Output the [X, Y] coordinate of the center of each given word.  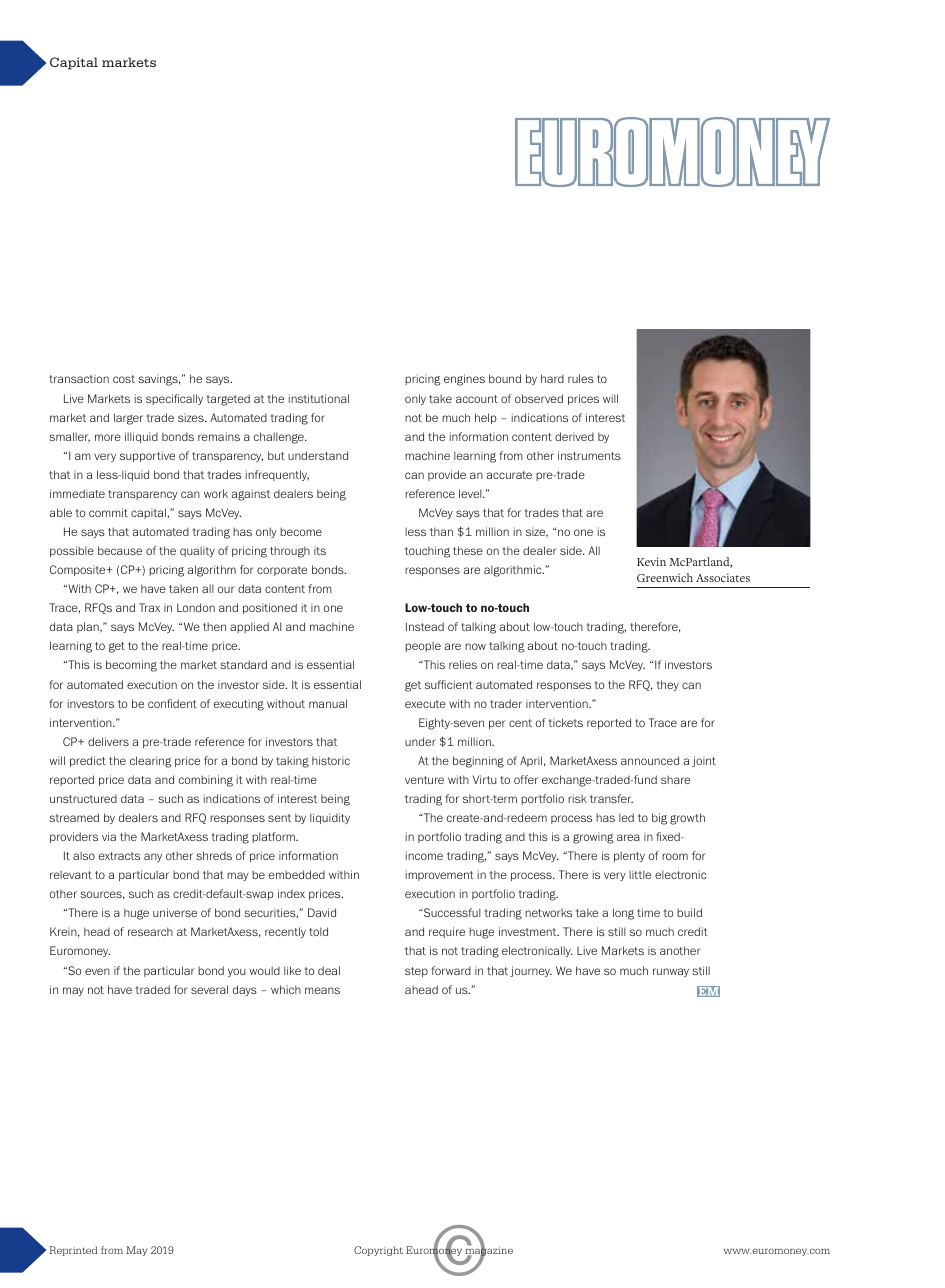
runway [671, 972]
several [209, 989]
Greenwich [665, 577]
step [416, 972]
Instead [425, 626]
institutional [319, 398]
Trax [149, 607]
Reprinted [73, 1251]
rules [581, 378]
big [659, 819]
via [109, 836]
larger [128, 419]
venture [424, 780]
